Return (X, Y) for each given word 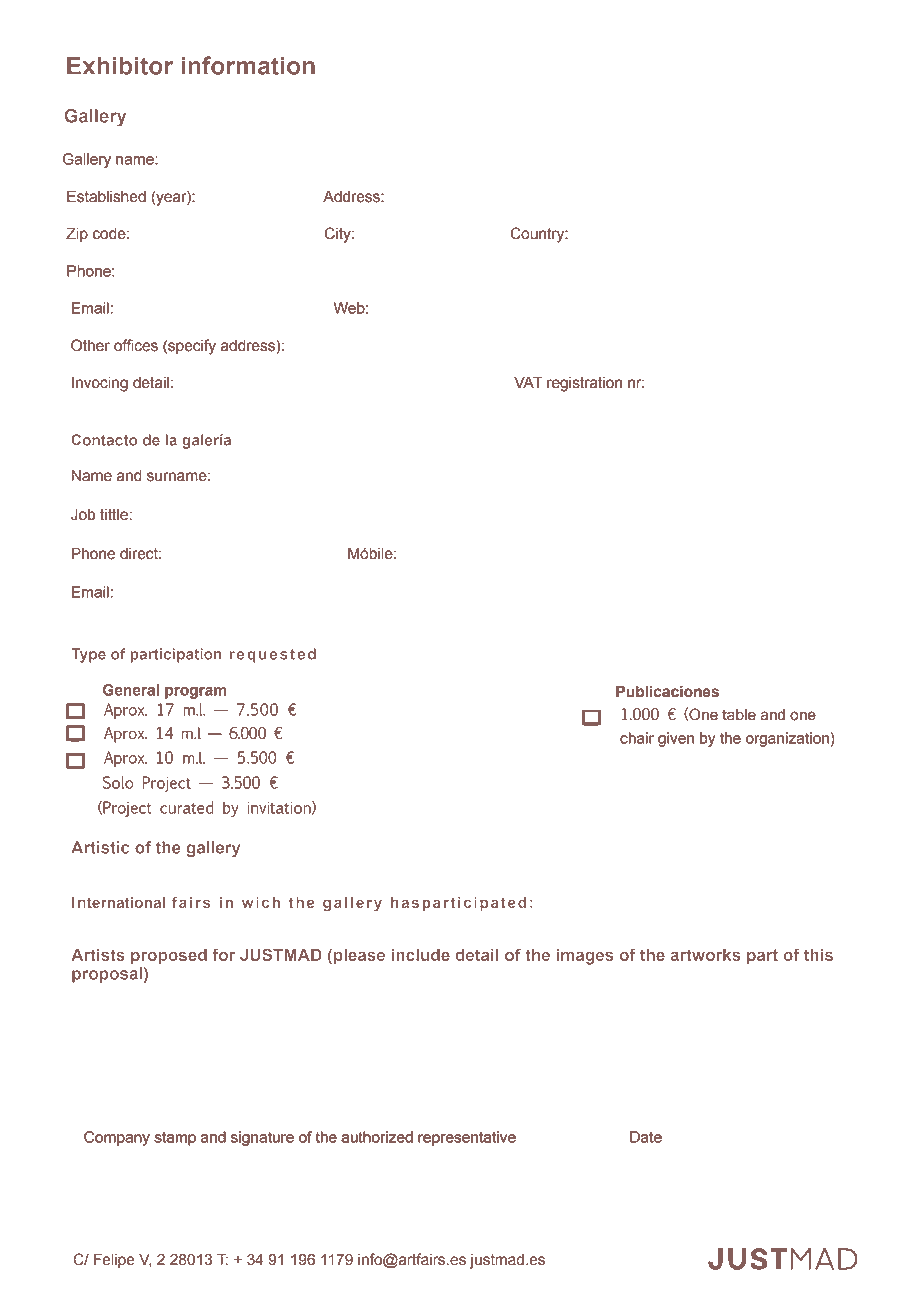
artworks (705, 955)
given (676, 739)
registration (584, 384)
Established (106, 196)
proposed (169, 957)
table (739, 714)
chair (637, 738)
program (195, 693)
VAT (528, 382)
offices (136, 345)
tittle (114, 515)
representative (467, 1138)
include (421, 955)
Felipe (114, 1260)
